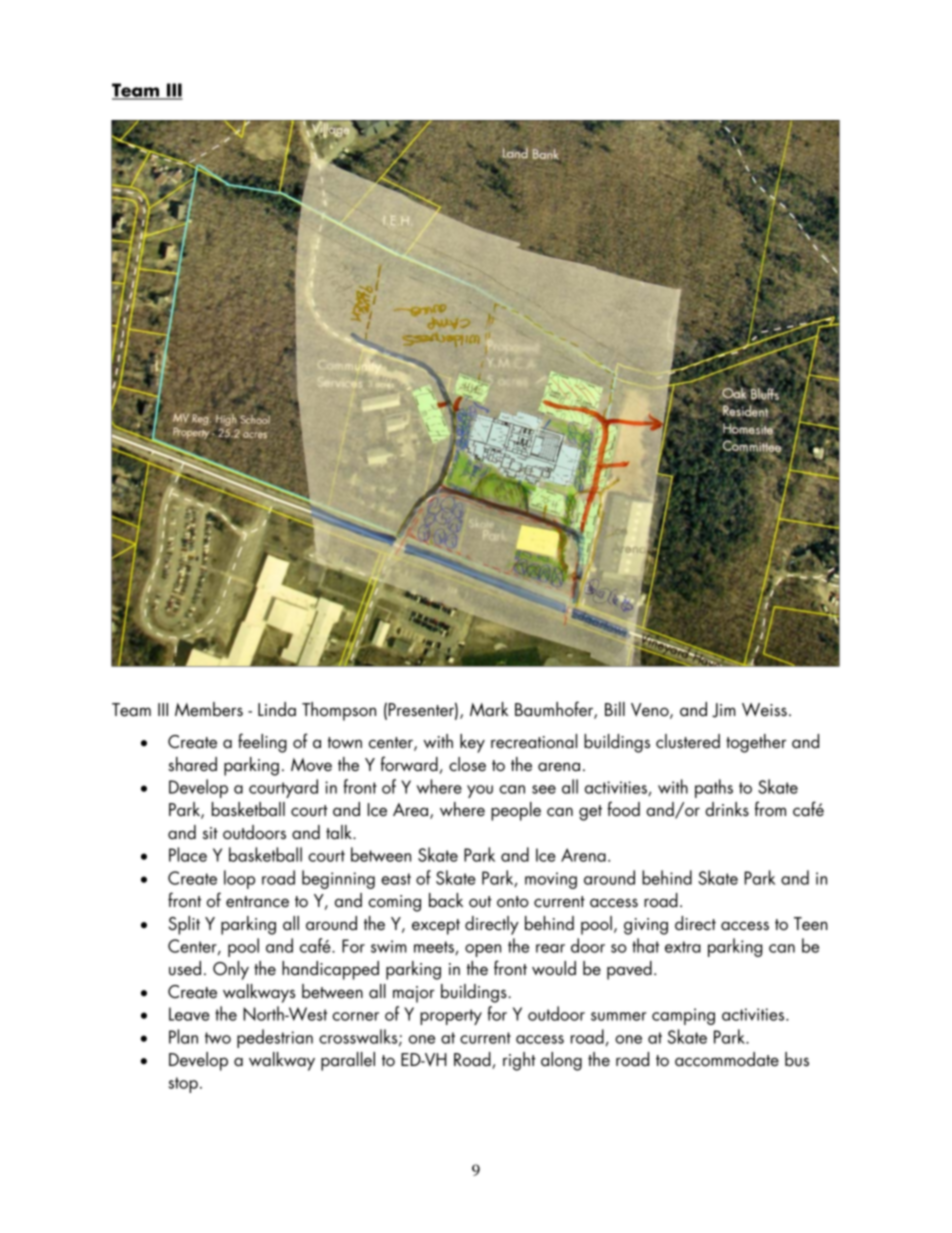  I want to click on would, so click(554, 968).
